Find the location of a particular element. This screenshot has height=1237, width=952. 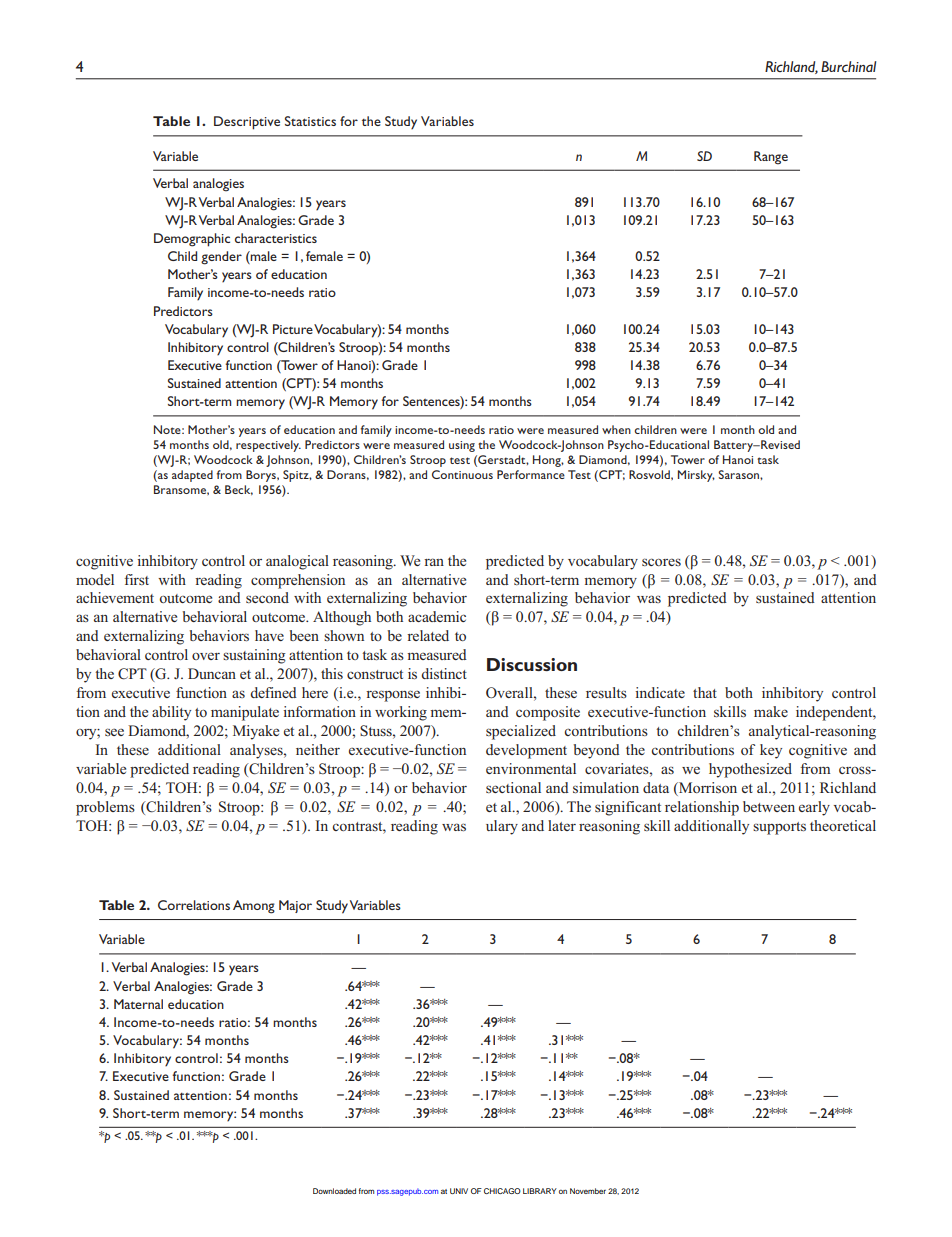

Downloaded is located at coordinates (334, 1191).
